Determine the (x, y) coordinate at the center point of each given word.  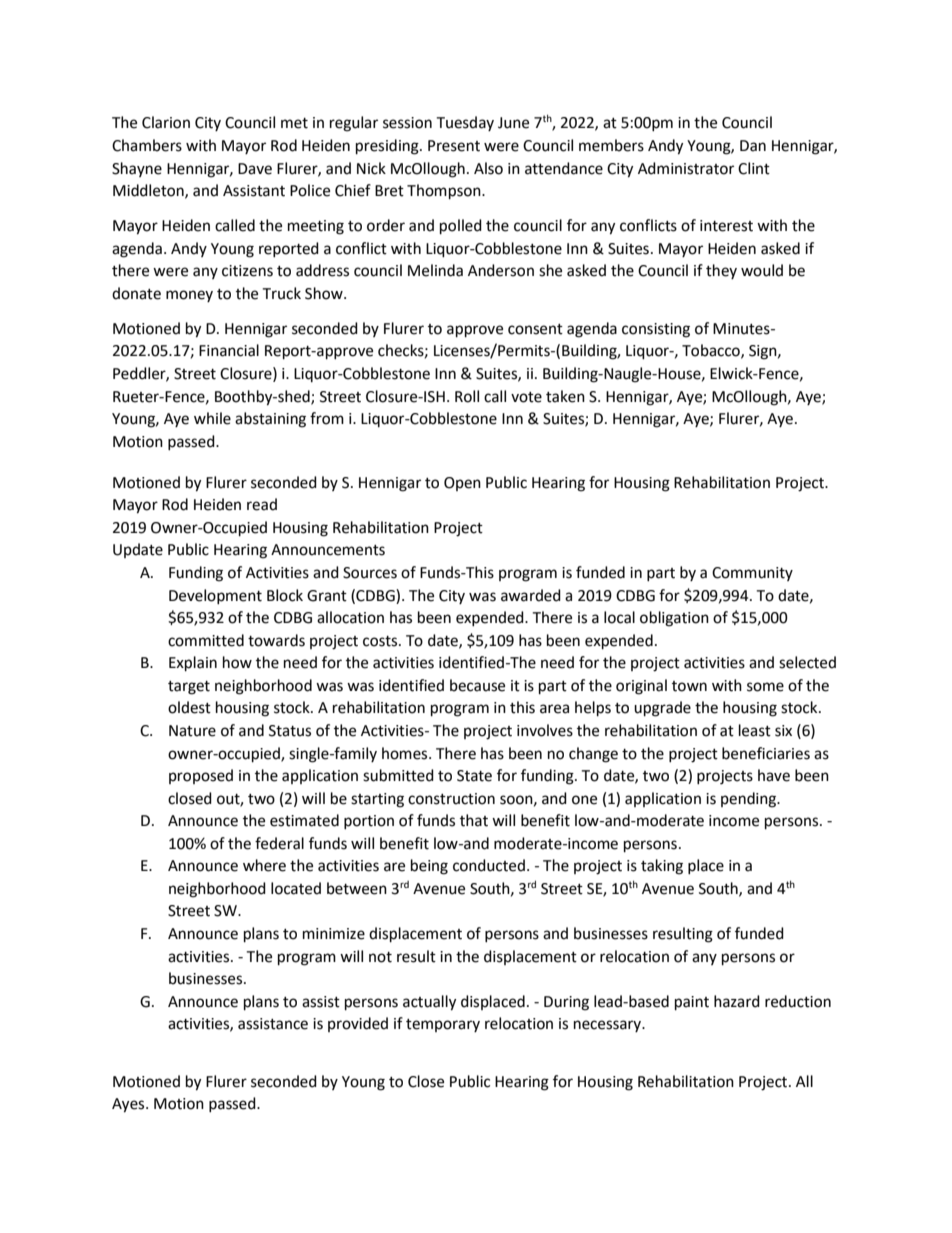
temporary (443, 1025)
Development (215, 596)
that (474, 820)
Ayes (129, 1105)
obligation (674, 619)
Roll (467, 396)
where (264, 865)
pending (750, 800)
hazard (737, 1001)
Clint (754, 168)
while (212, 418)
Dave (255, 169)
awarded (531, 595)
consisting (656, 330)
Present (454, 146)
